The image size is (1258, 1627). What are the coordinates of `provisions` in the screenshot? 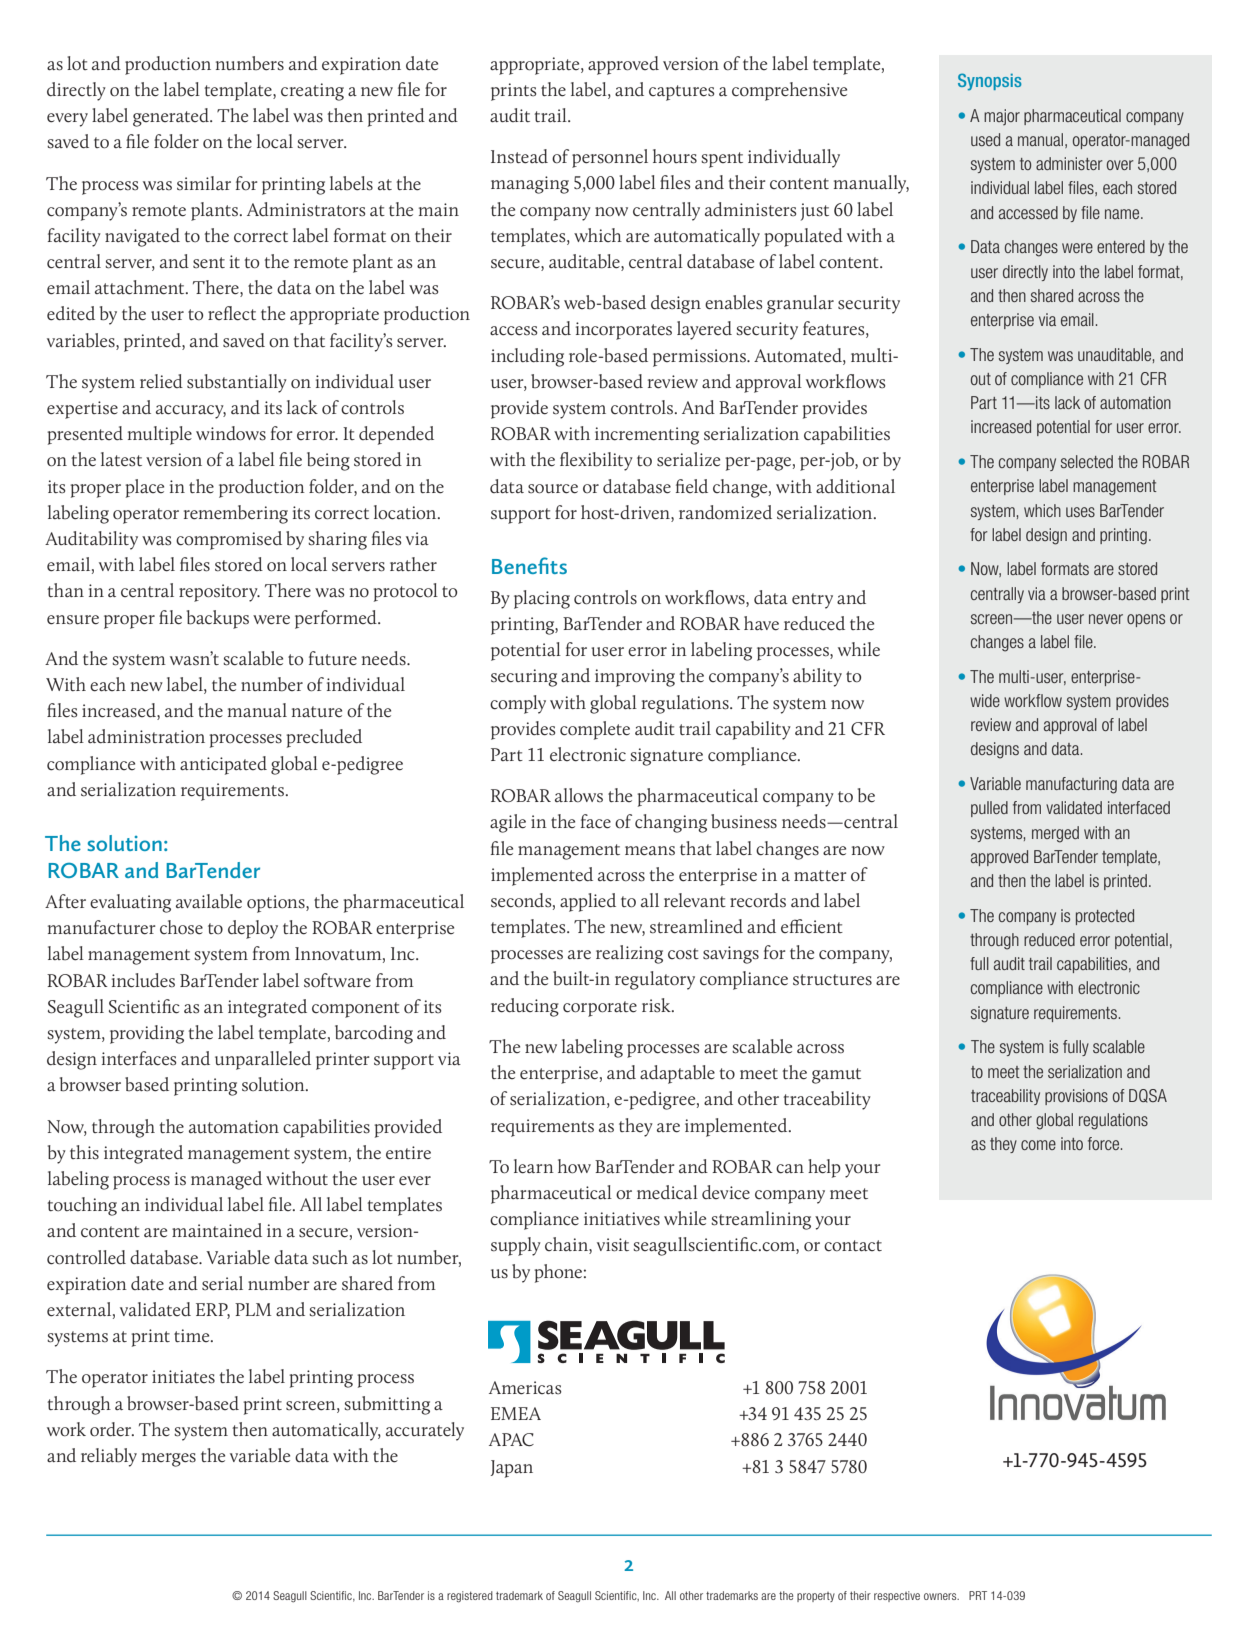 It's located at (1076, 1097).
